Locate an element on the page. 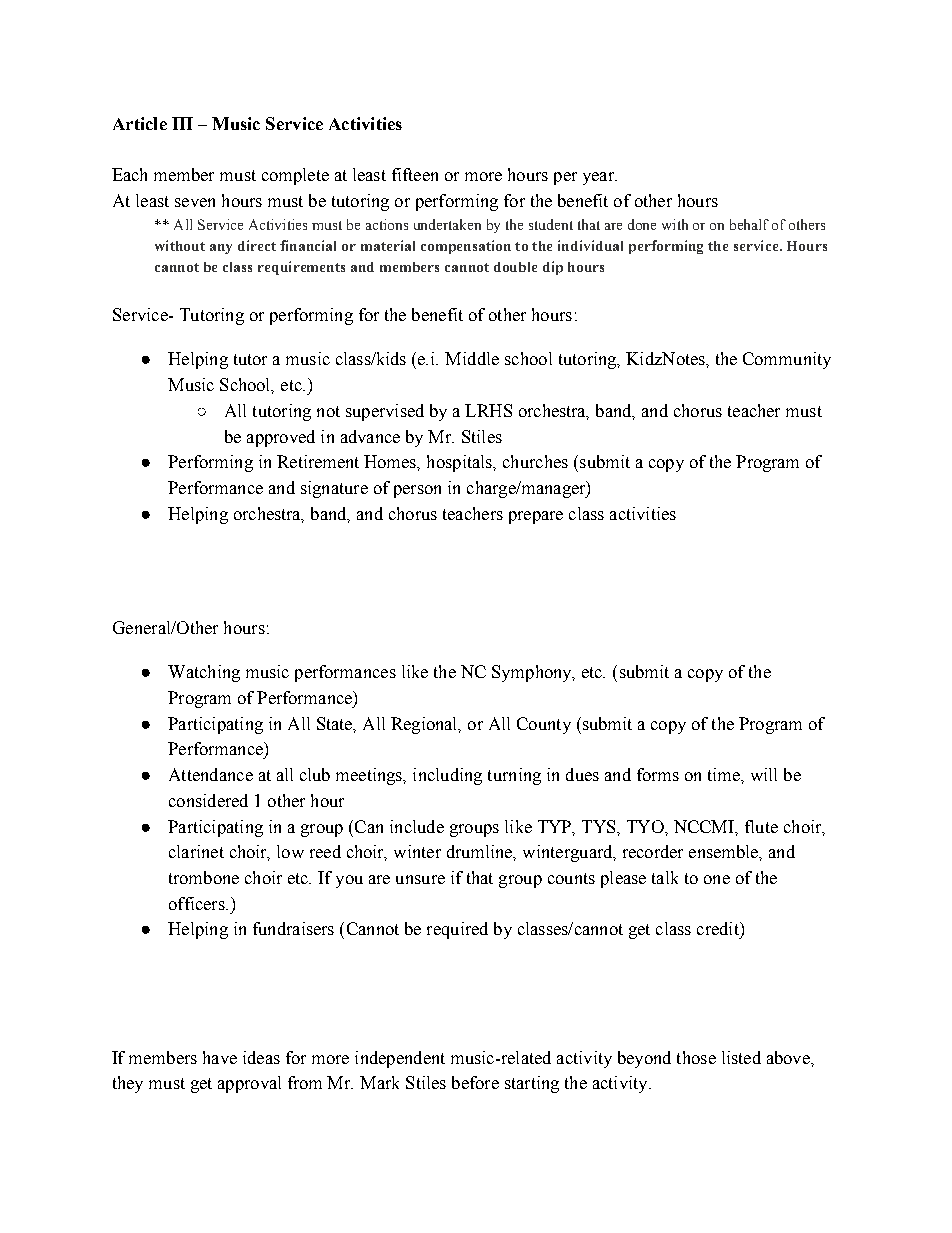  Community is located at coordinates (787, 360).
